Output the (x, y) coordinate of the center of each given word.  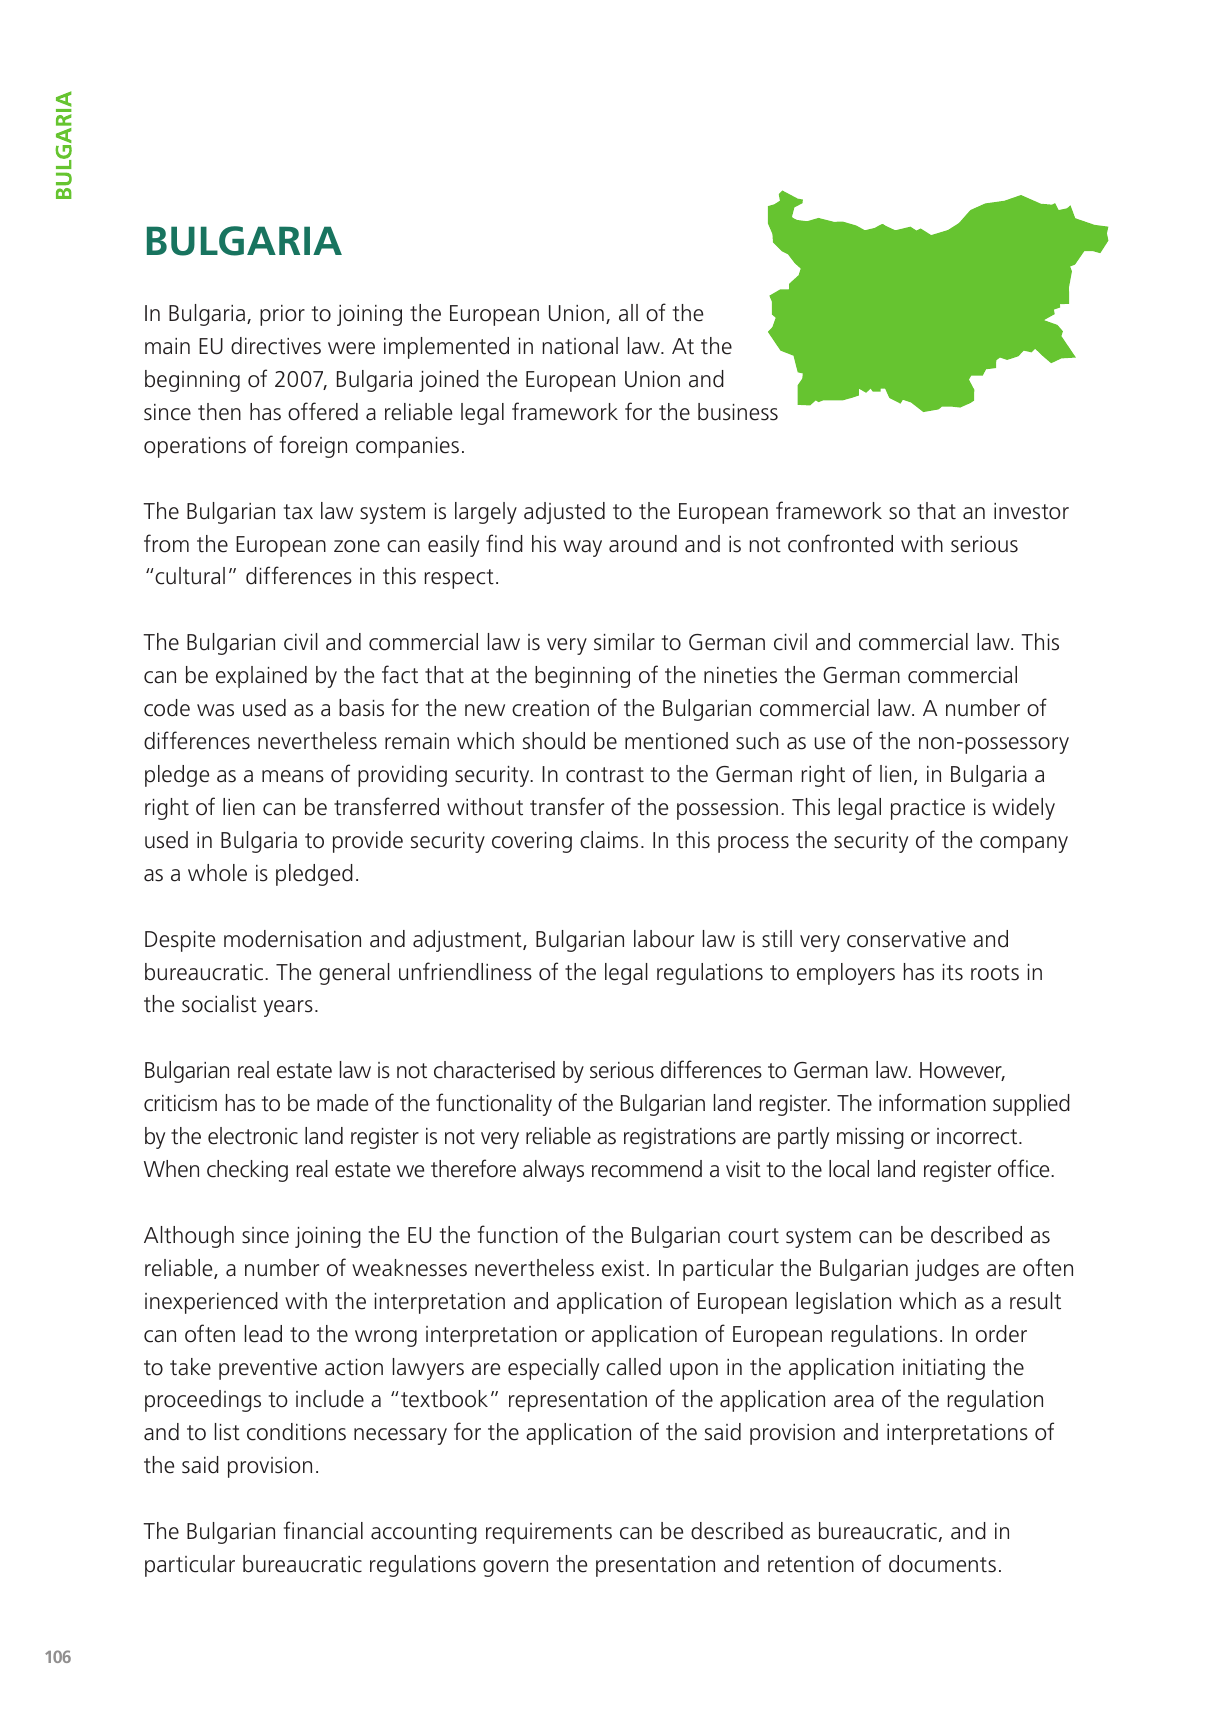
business (738, 412)
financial (323, 1530)
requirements (549, 1533)
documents (942, 1564)
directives (276, 346)
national (580, 346)
